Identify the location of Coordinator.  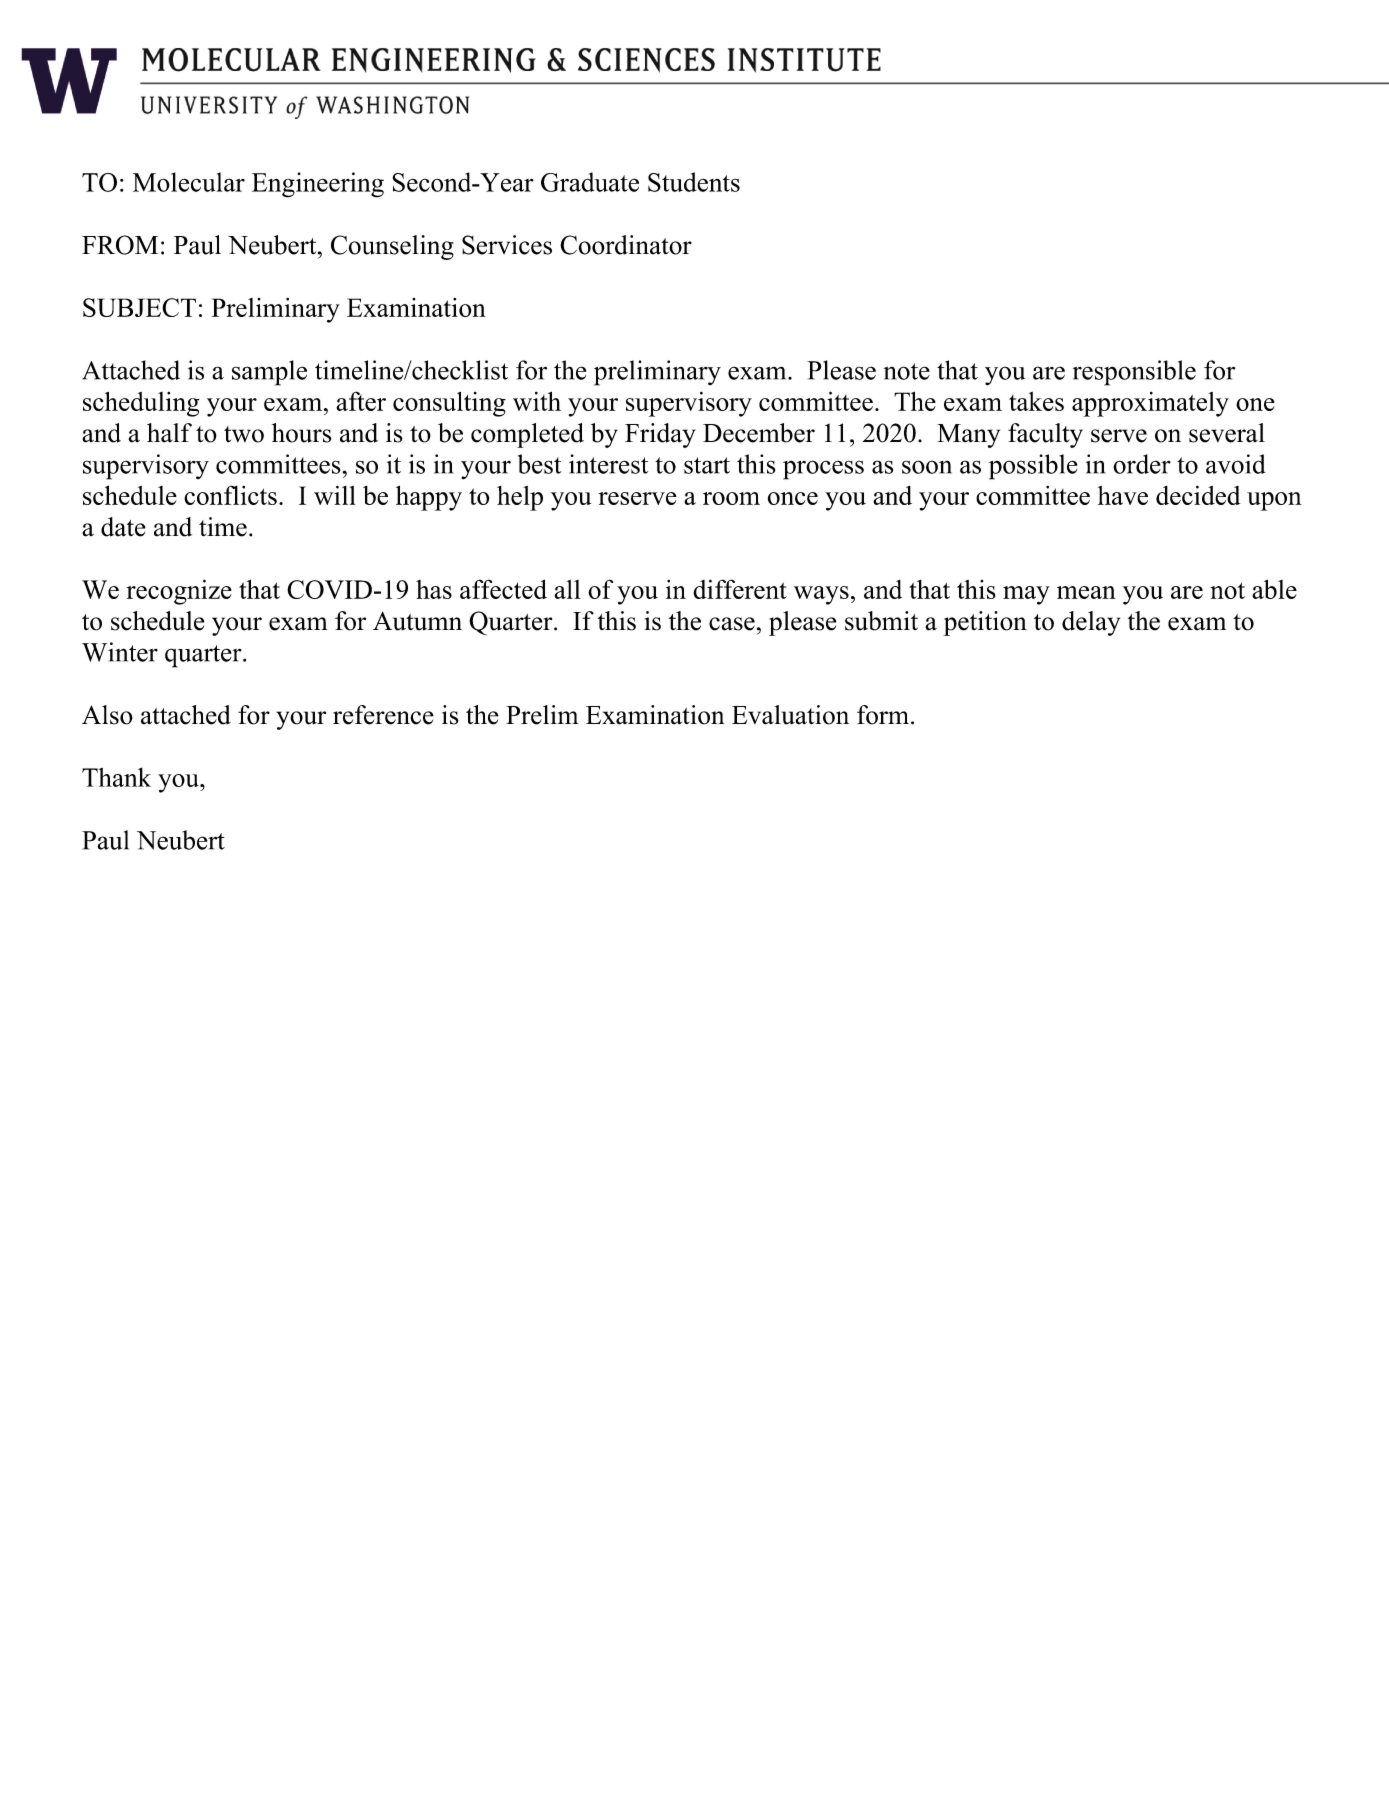
(626, 245).
